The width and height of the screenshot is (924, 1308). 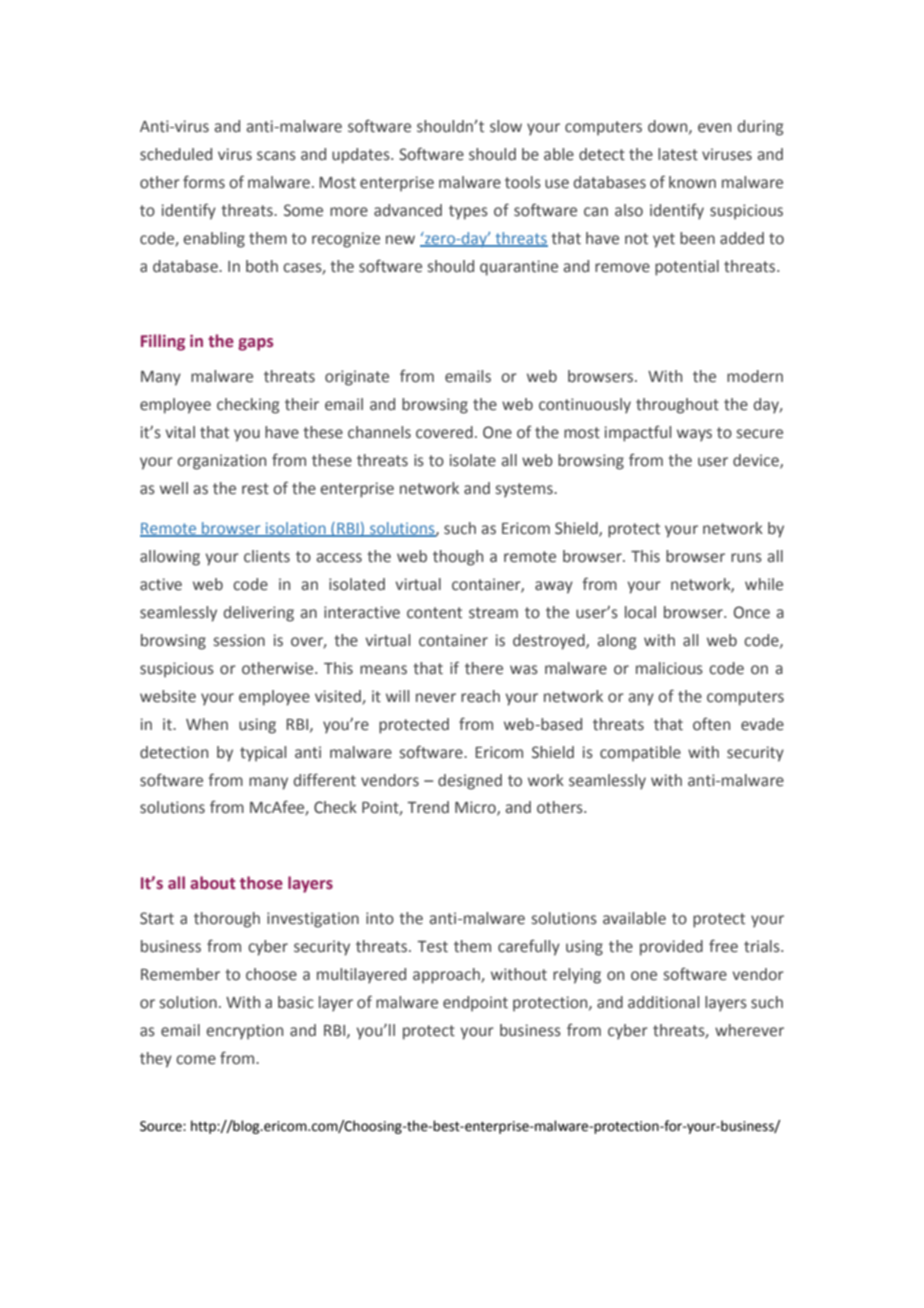 I want to click on content, so click(x=434, y=613).
